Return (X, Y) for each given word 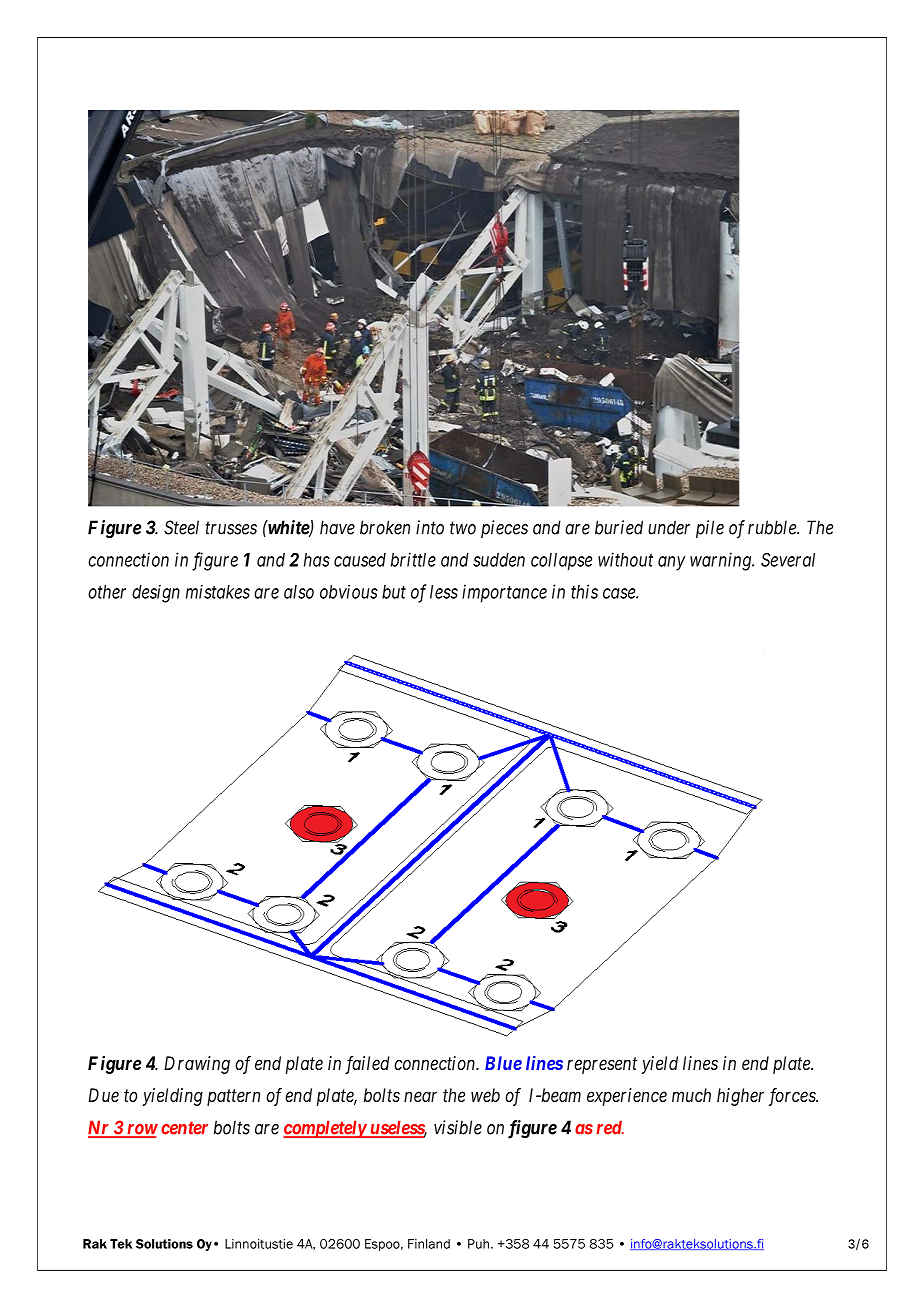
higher (740, 1097)
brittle (413, 559)
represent (602, 1065)
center (184, 1128)
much (691, 1095)
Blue (503, 1063)
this (584, 591)
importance (504, 593)
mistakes (218, 592)
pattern (233, 1097)
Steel (181, 527)
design (156, 594)
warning (721, 561)
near (420, 1096)
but (394, 592)
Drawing (197, 1065)
